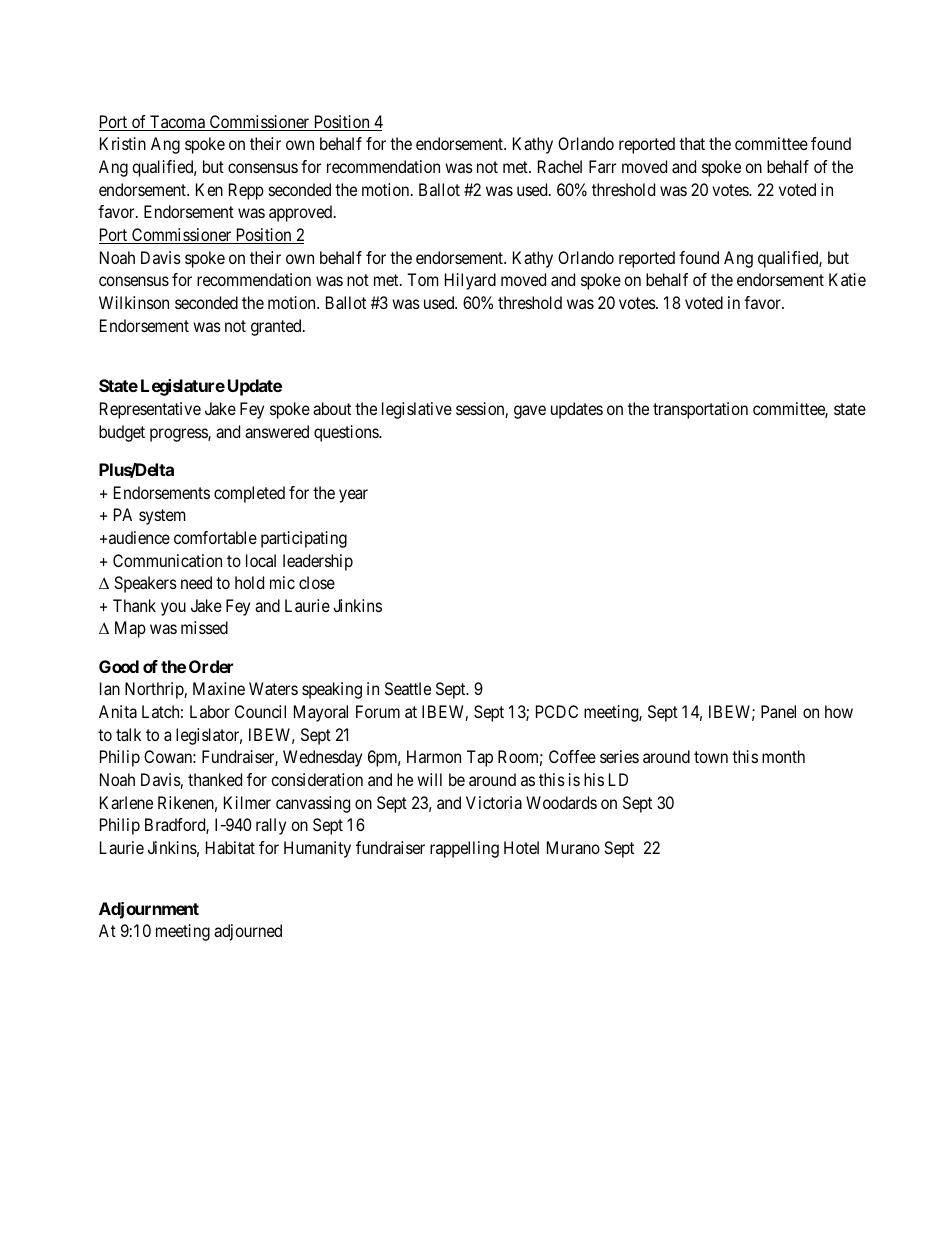 The width and height of the screenshot is (952, 1233). Describe the element at coordinates (149, 910) in the screenshot. I see `Adjournment` at that location.
